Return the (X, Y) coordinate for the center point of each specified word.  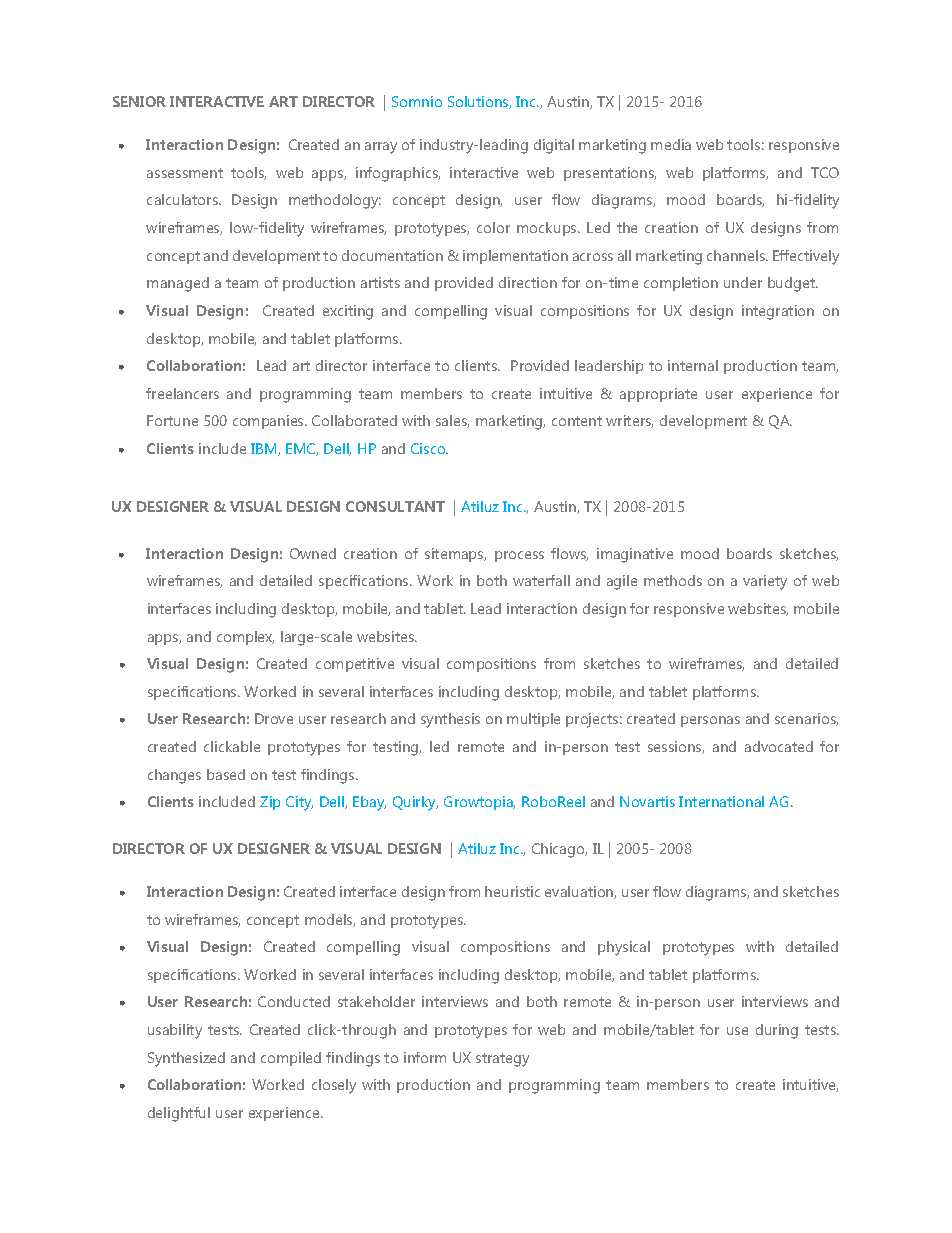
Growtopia (479, 803)
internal (693, 365)
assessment (185, 173)
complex (245, 638)
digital (554, 146)
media (671, 144)
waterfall (541, 580)
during (777, 1031)
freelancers (182, 393)
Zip (270, 803)
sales (452, 421)
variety (765, 582)
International (721, 801)
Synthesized (186, 1059)
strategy (502, 1060)
